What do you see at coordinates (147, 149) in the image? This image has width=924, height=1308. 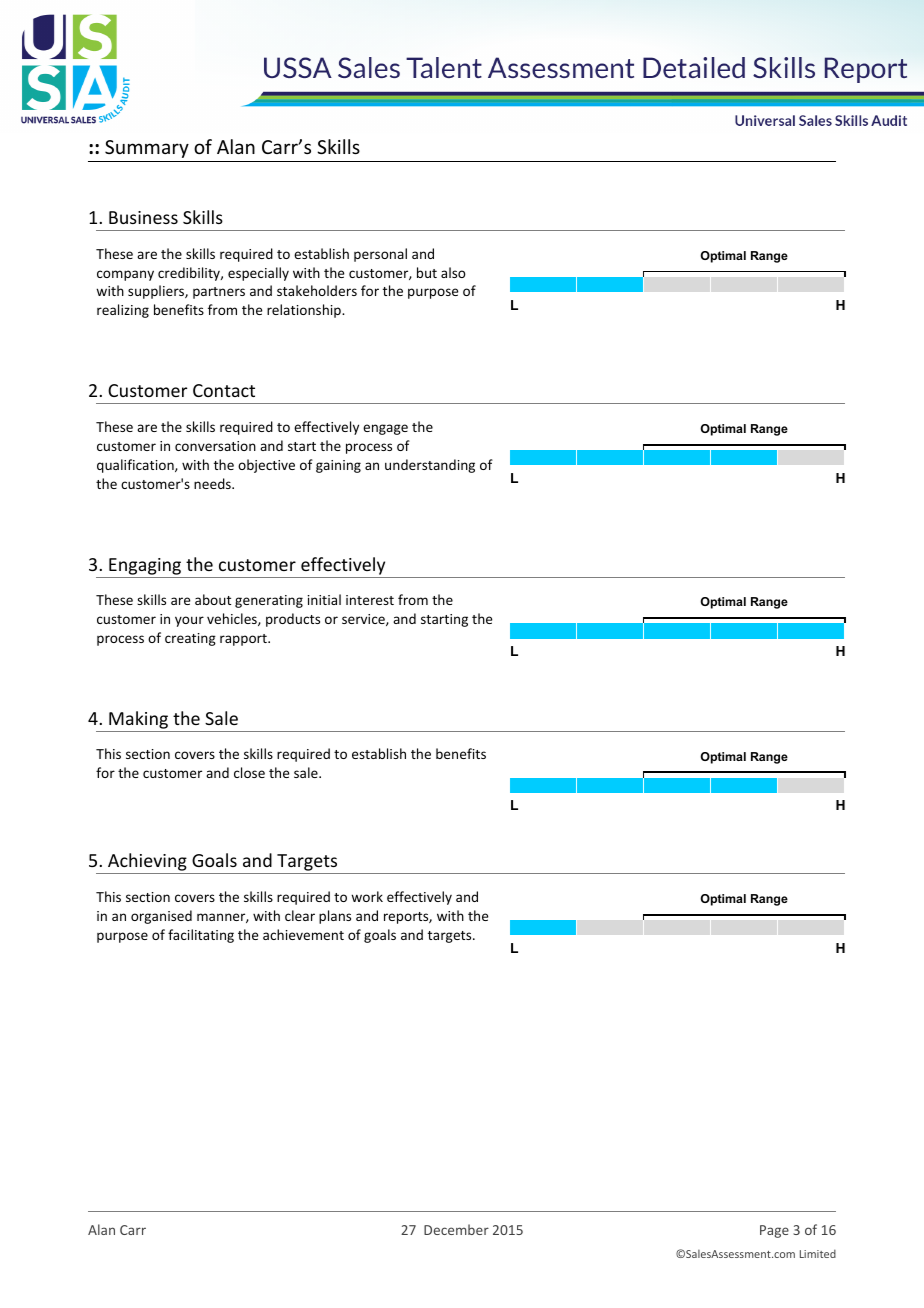 I see `Summary` at bounding box center [147, 149].
